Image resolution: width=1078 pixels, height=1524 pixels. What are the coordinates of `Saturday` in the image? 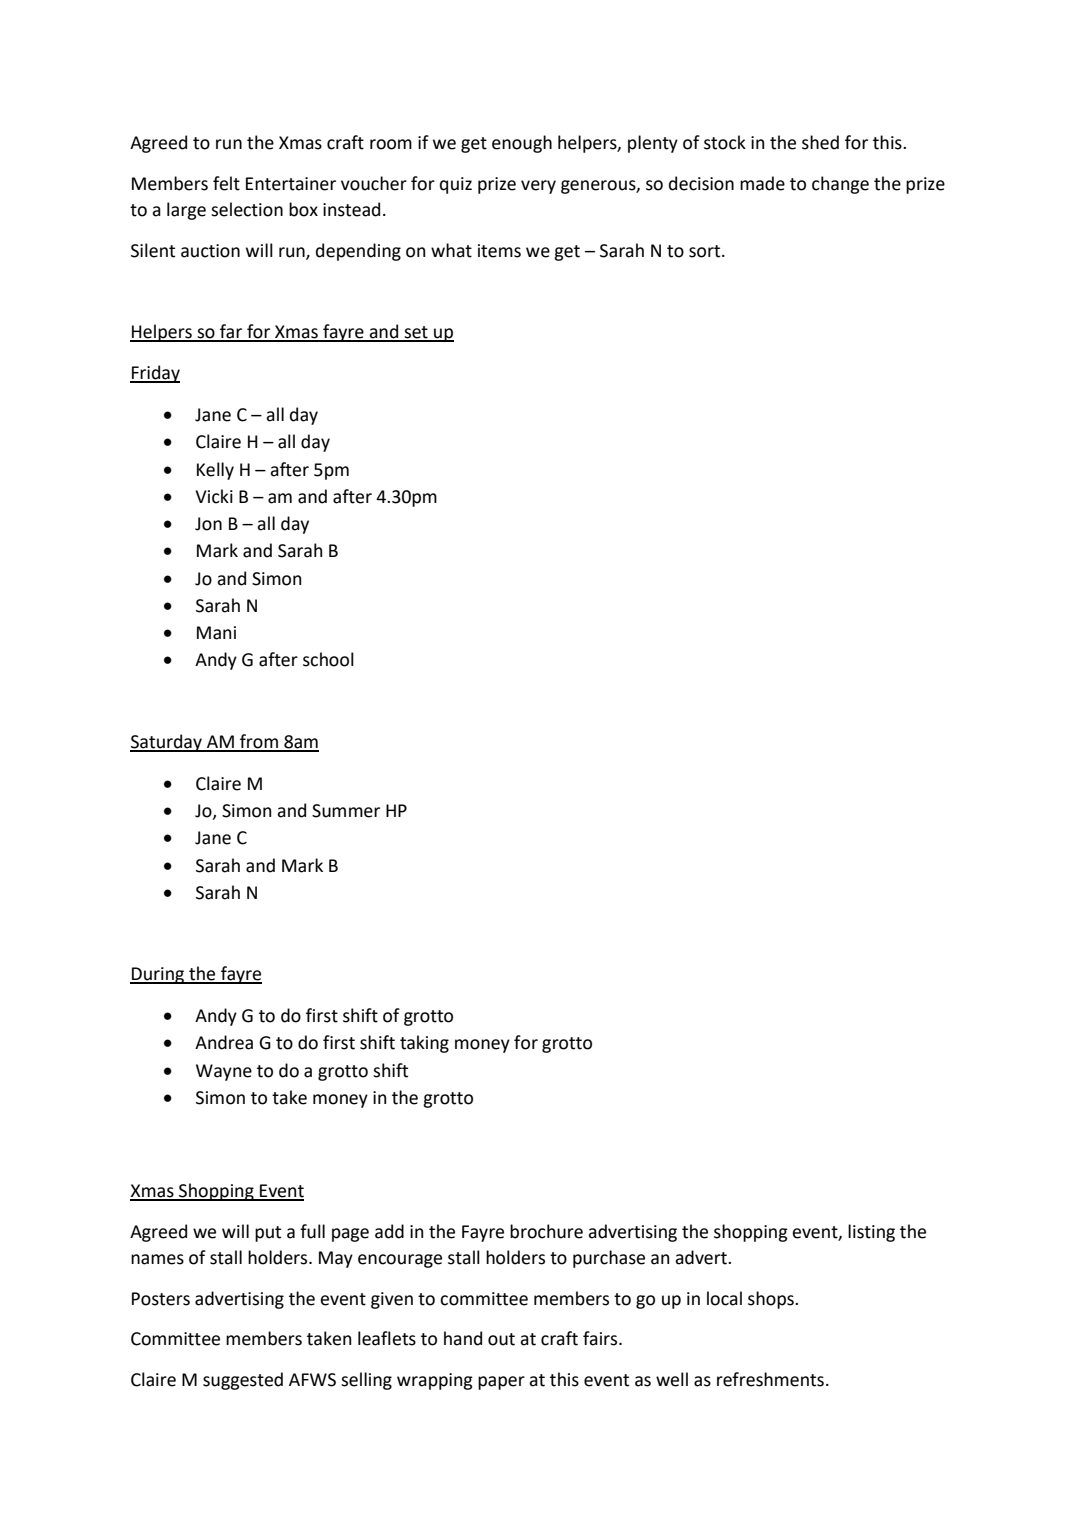 It's located at (167, 743).
